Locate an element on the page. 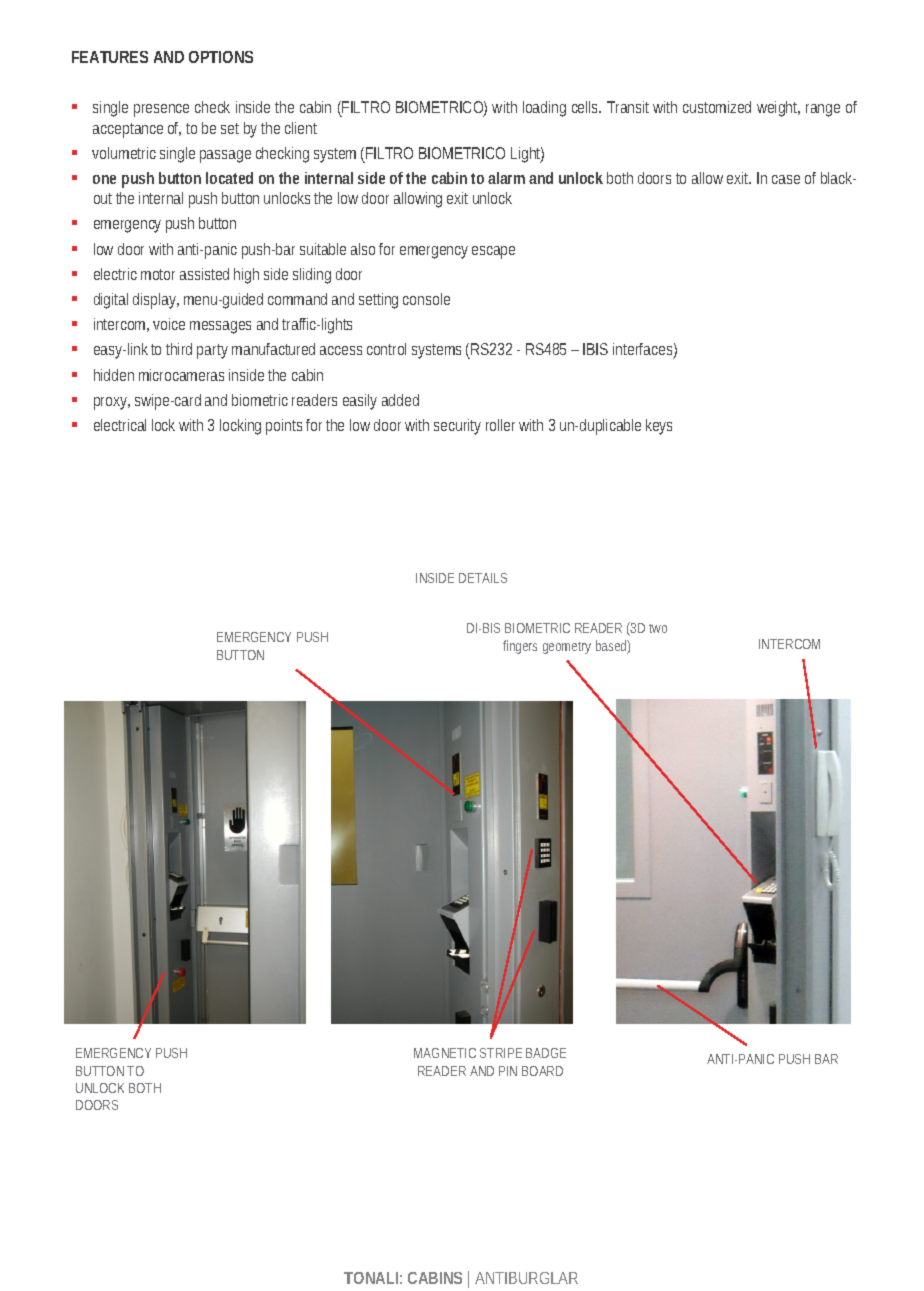  fingers is located at coordinates (520, 647).
